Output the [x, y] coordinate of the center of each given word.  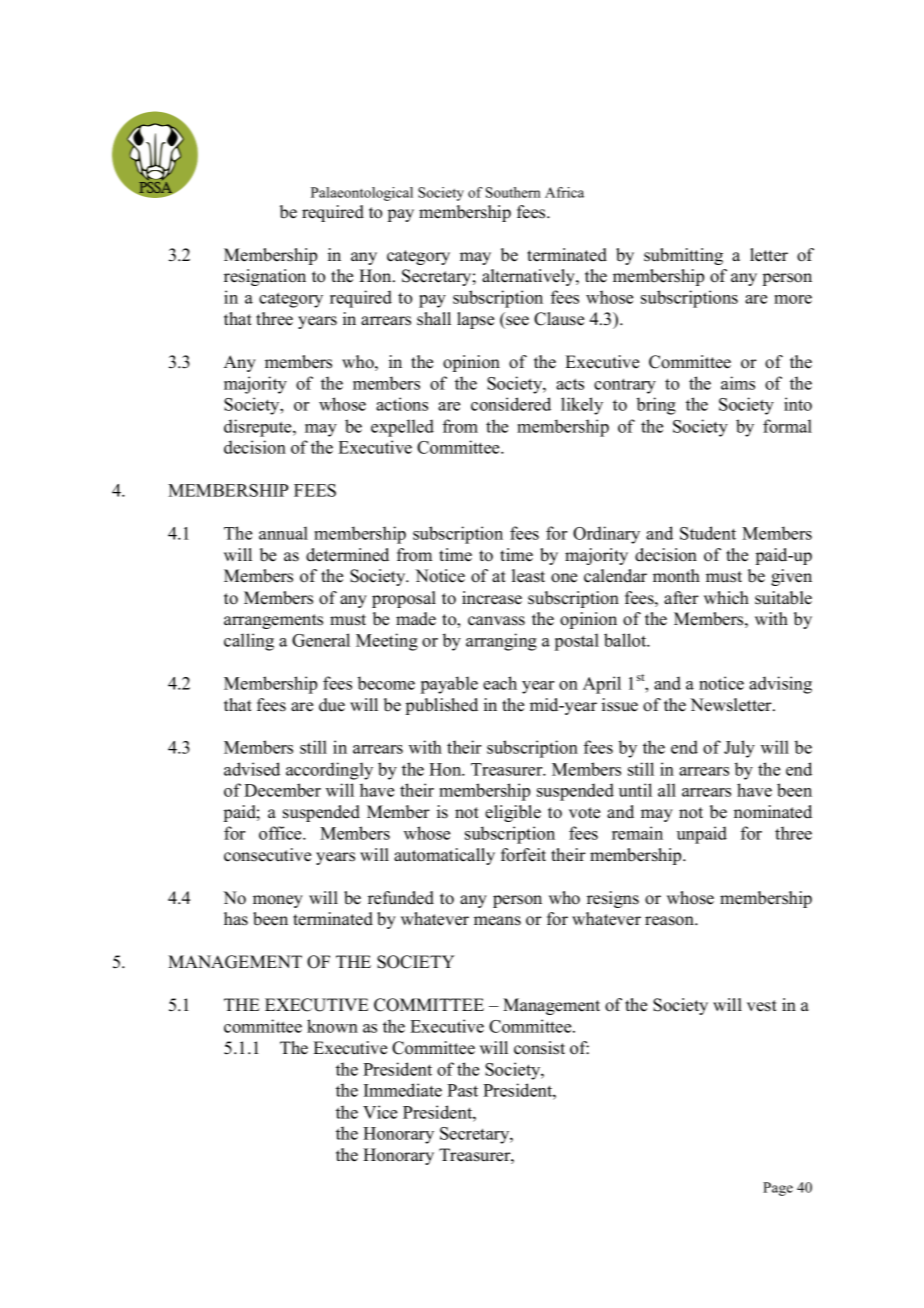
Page [778, 1189]
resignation [265, 277]
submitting [683, 256]
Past [462, 1090]
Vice [380, 1112]
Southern [513, 192]
